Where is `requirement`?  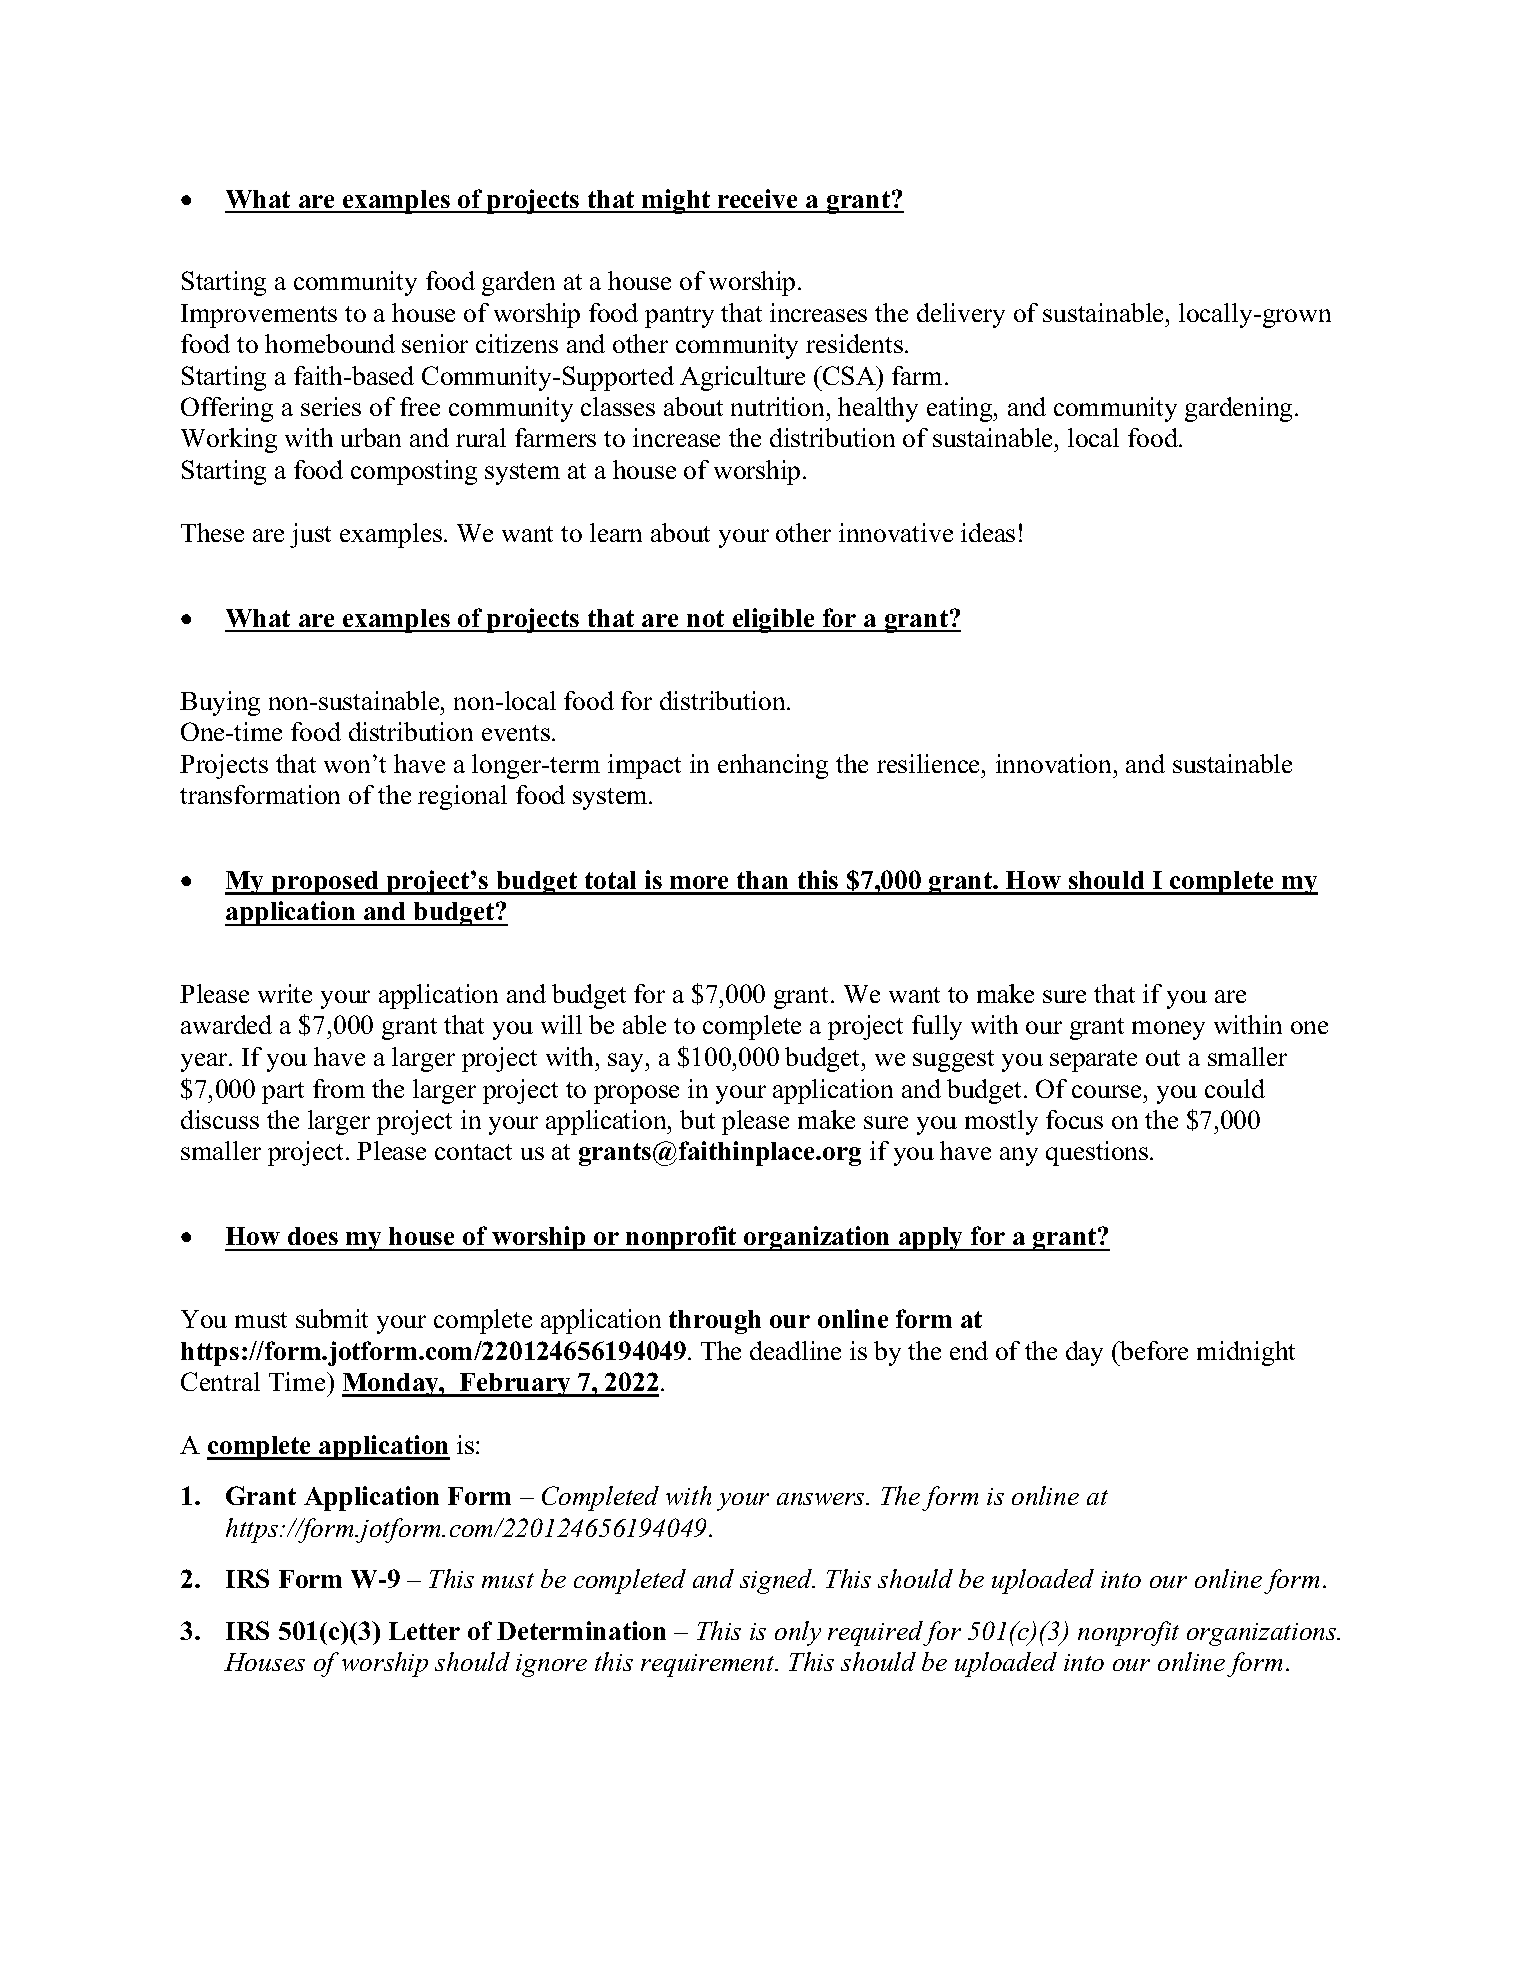 requirement is located at coordinates (709, 1665).
